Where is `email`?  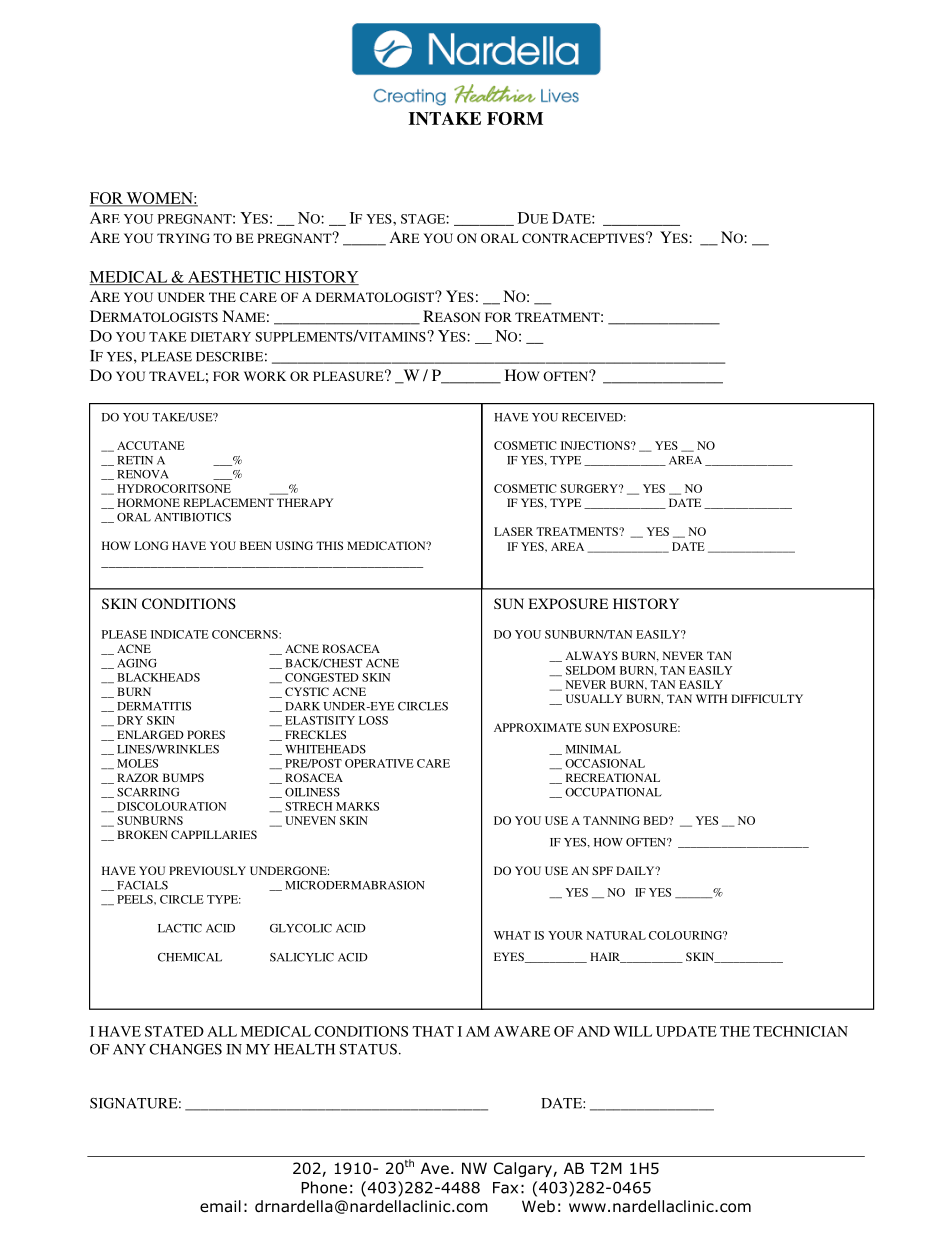 email is located at coordinates (220, 1206).
